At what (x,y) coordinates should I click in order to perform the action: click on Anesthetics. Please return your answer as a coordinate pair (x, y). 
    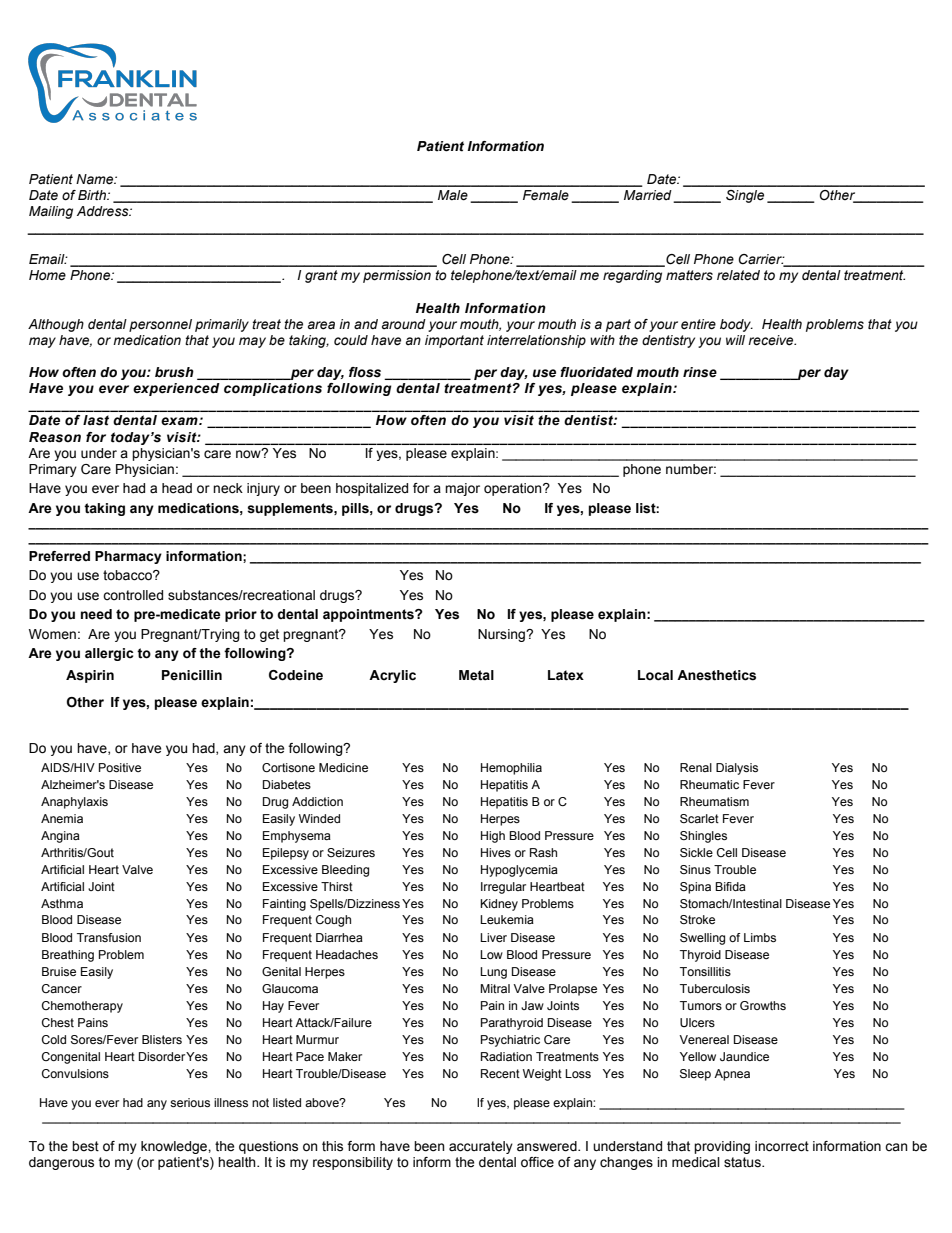
    Looking at the image, I should click on (716, 675).
